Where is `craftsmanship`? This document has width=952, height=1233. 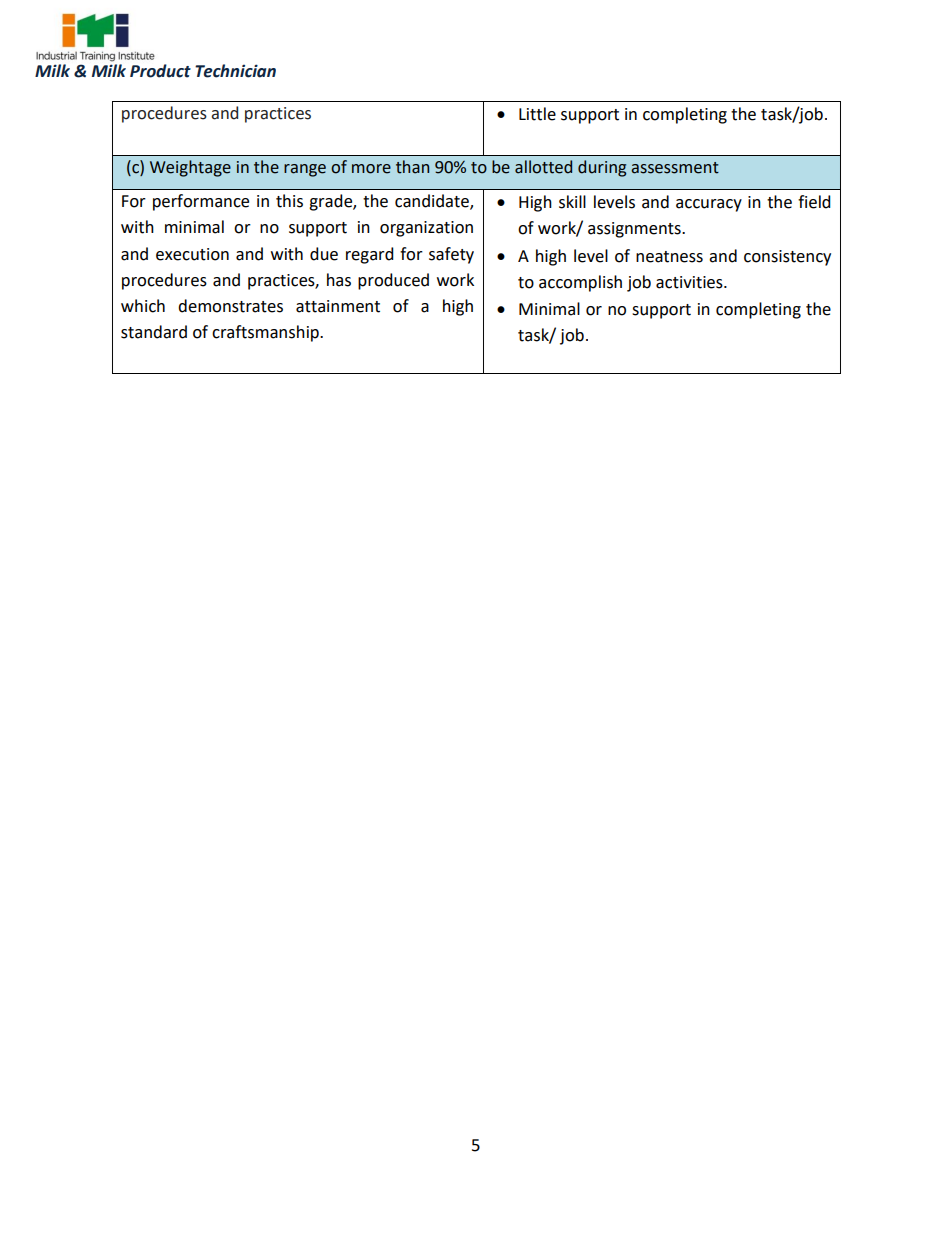
craftsmanship is located at coordinates (266, 333).
